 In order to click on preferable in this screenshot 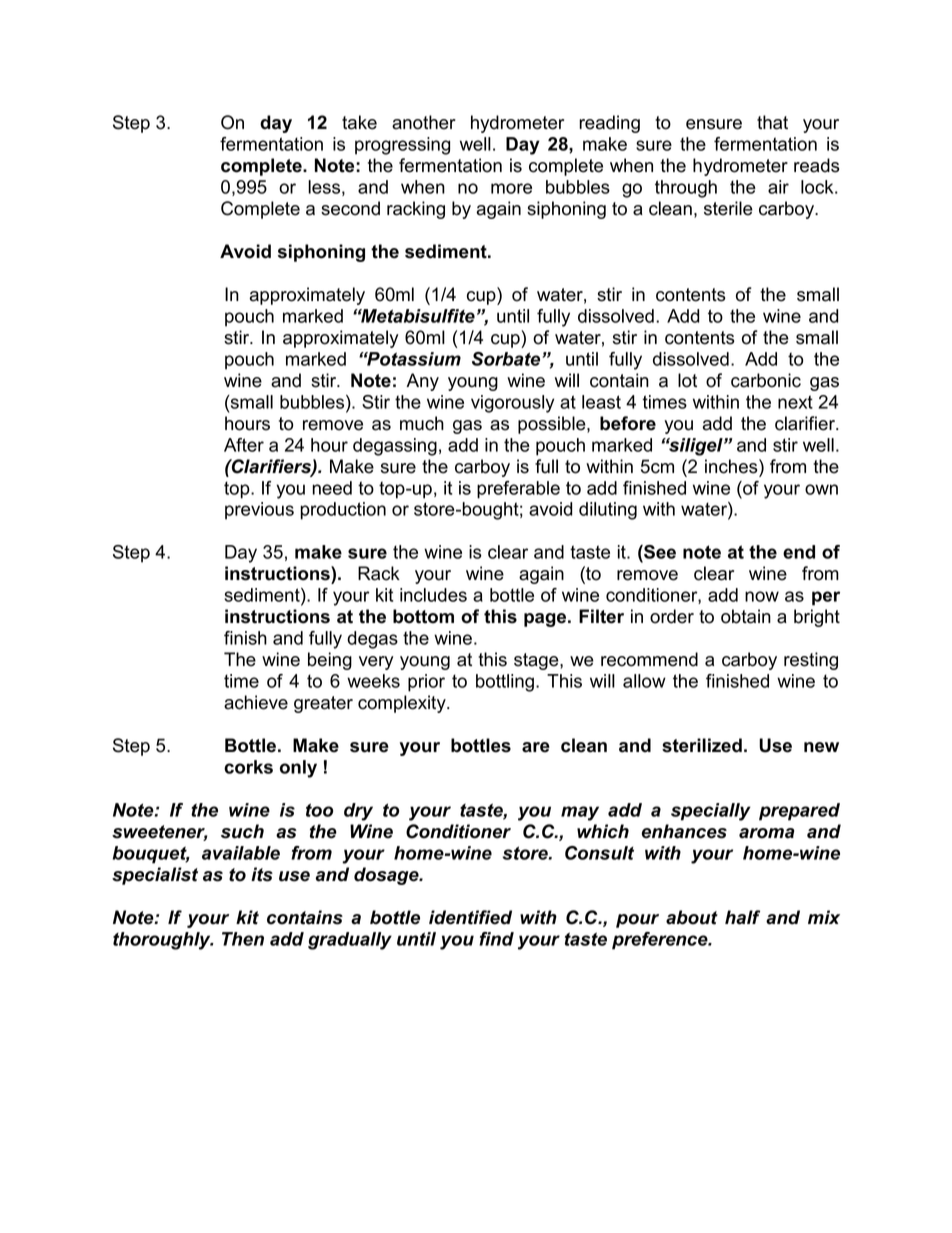, I will do `click(518, 490)`.
